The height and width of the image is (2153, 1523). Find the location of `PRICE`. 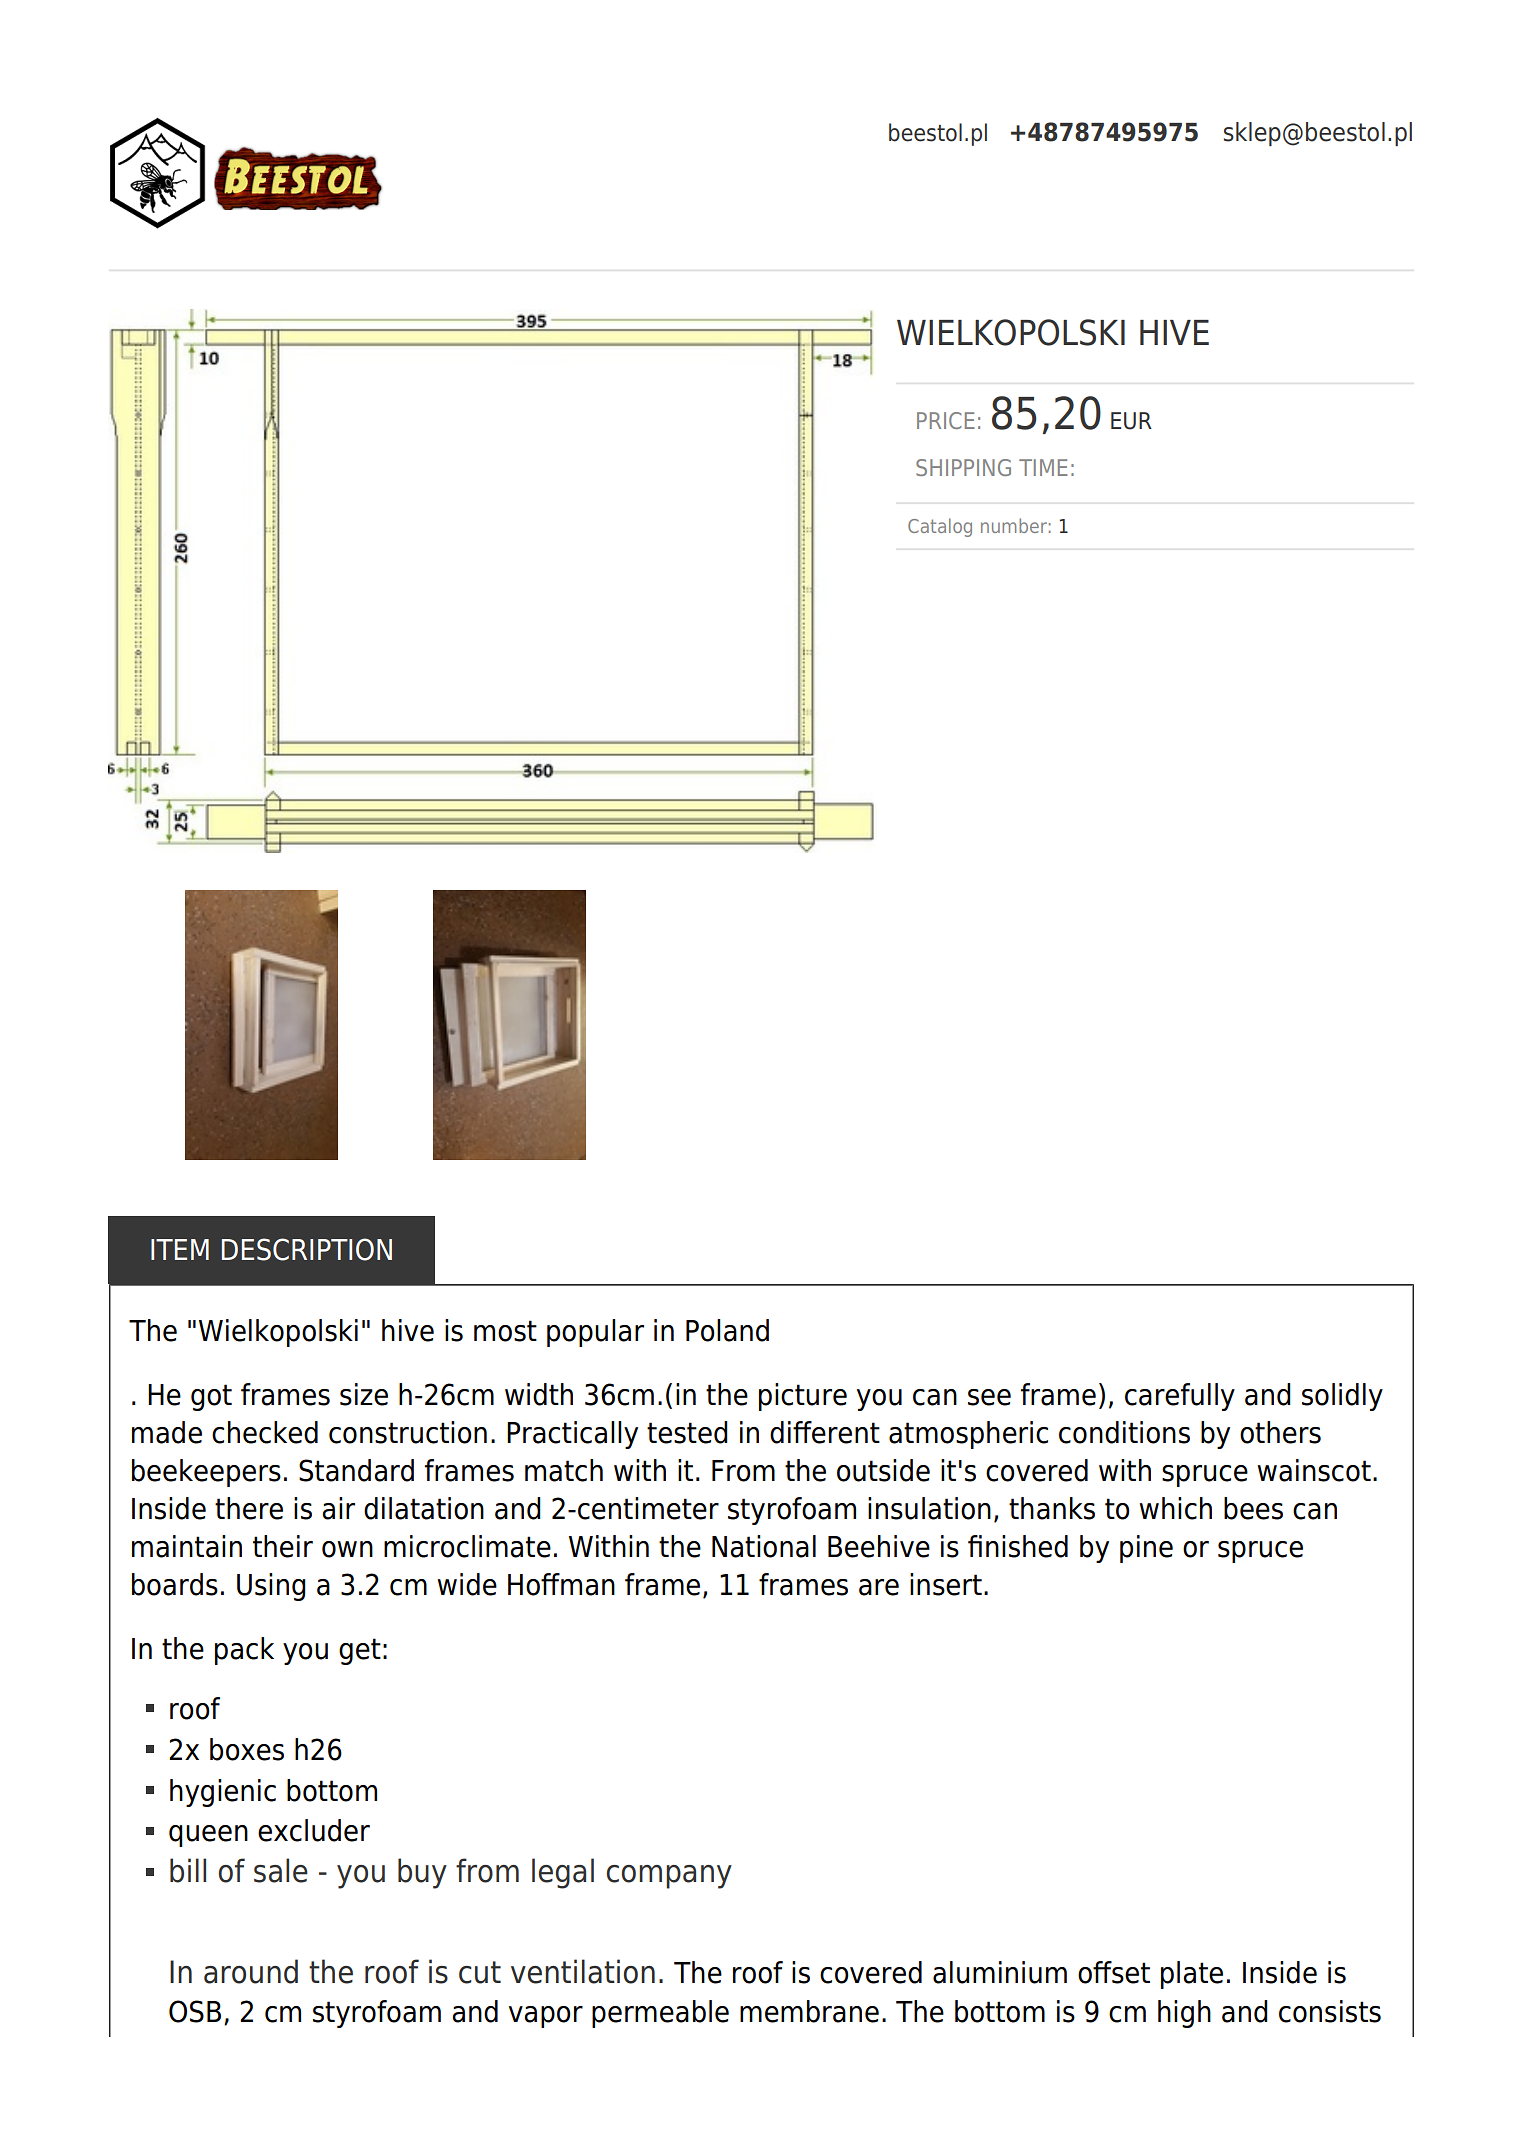

PRICE is located at coordinates (946, 420).
